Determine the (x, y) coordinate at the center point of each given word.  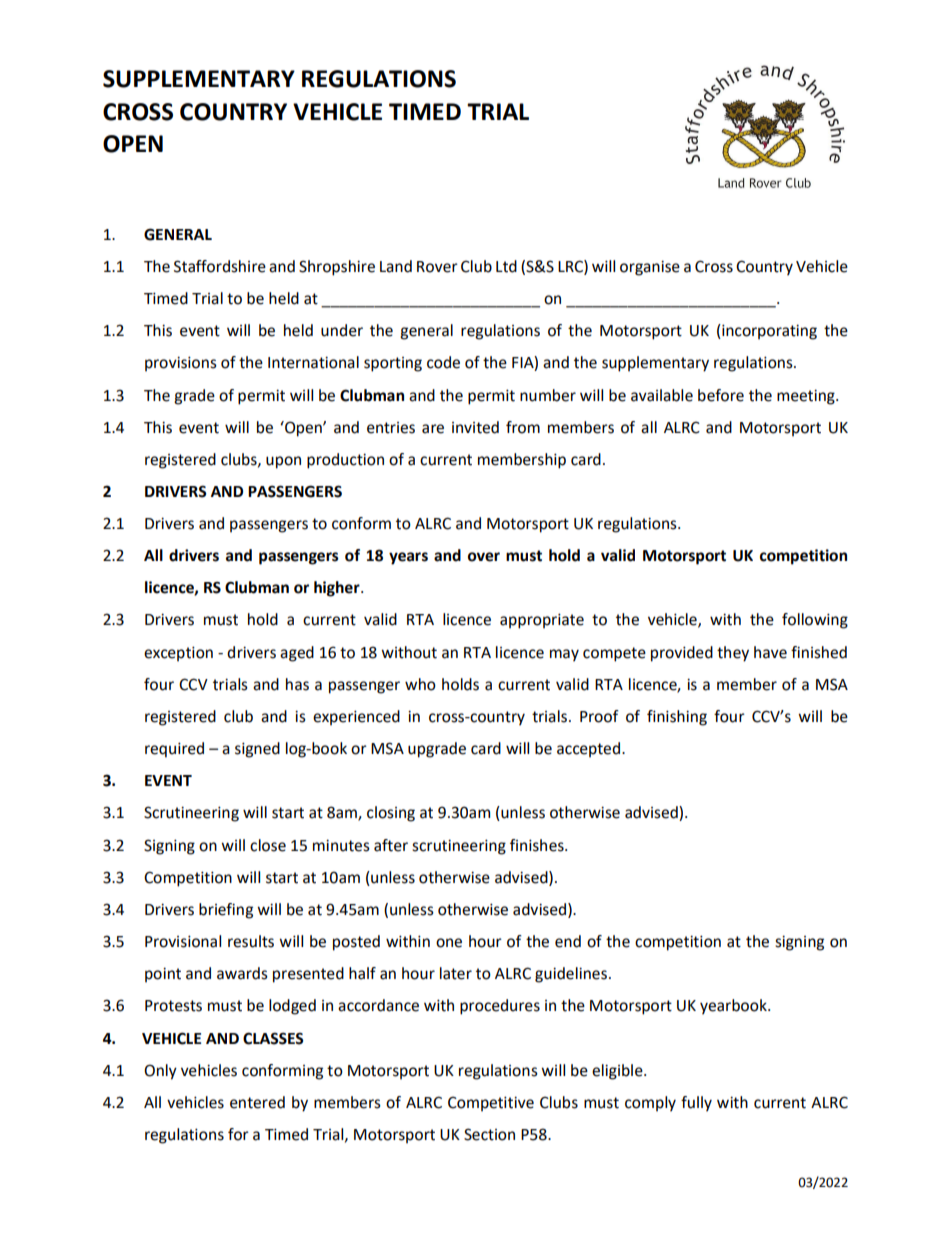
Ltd (506, 266)
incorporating (768, 332)
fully (696, 1104)
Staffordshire (220, 266)
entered (257, 1102)
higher (338, 589)
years (408, 558)
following (815, 621)
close (268, 845)
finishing (677, 718)
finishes (538, 845)
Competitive (491, 1104)
